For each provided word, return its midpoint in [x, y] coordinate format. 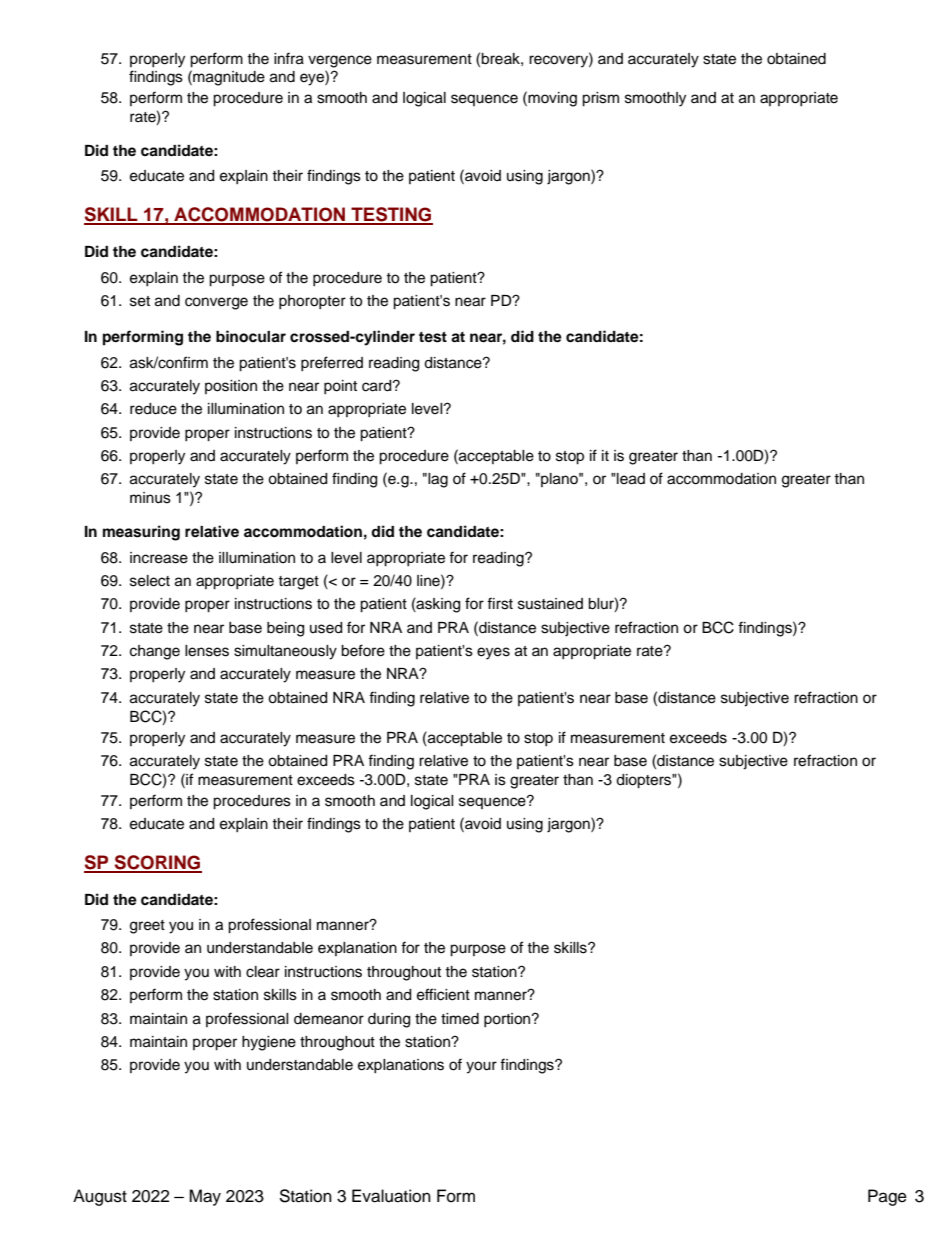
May [205, 1197]
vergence [340, 61]
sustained [550, 604]
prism [600, 99]
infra [289, 58]
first [500, 603]
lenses [207, 651]
